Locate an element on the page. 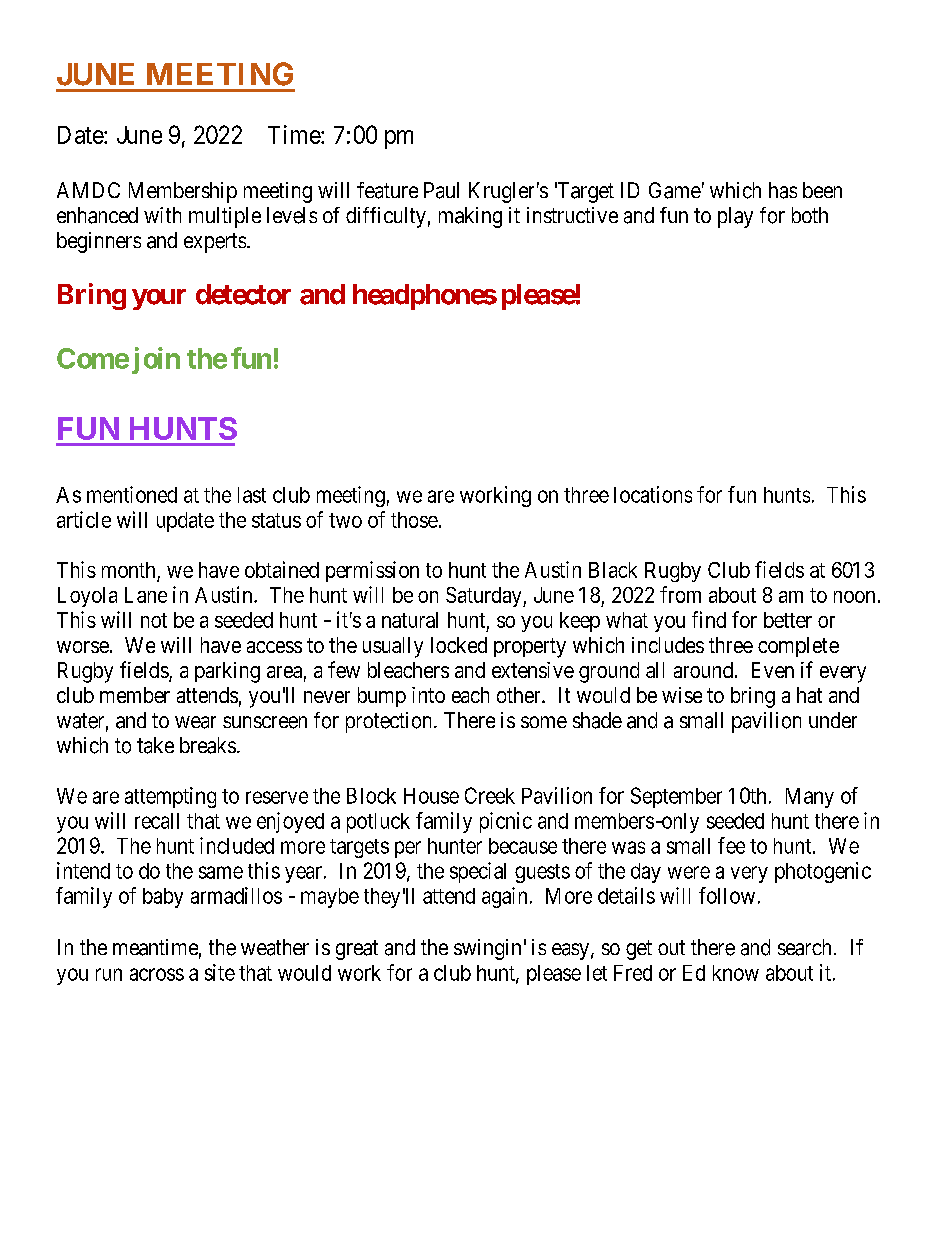 This image has width=952, height=1233. mentioned is located at coordinates (132, 494).
